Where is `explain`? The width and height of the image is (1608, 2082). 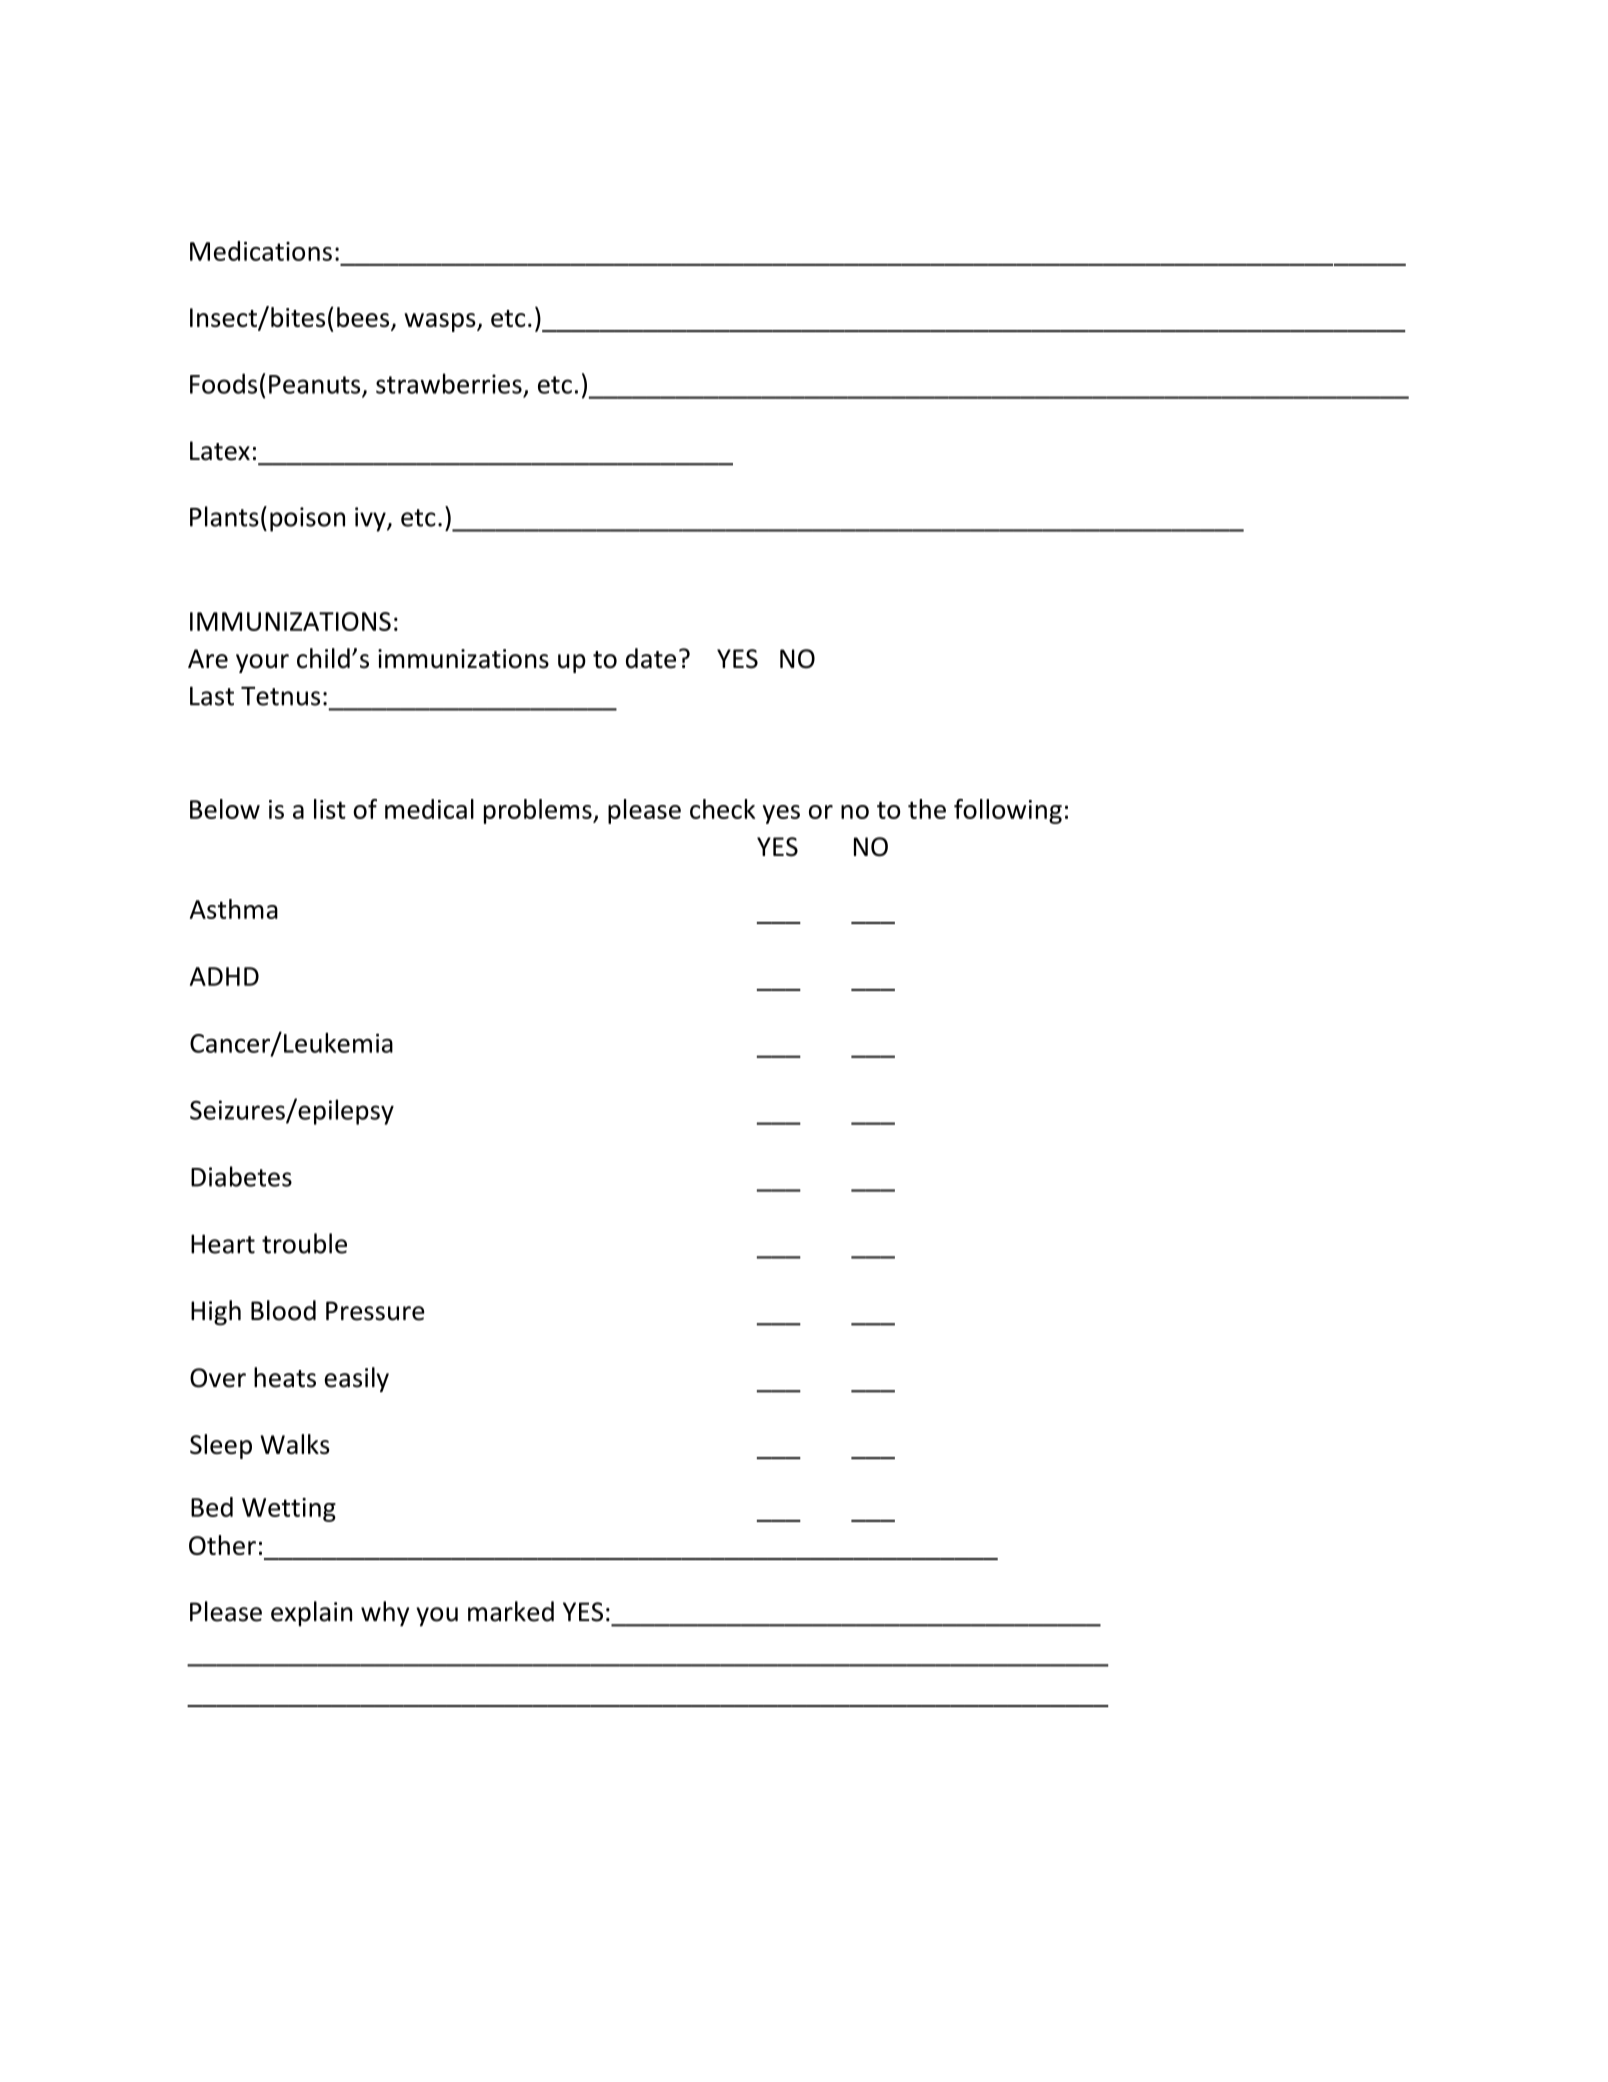
explain is located at coordinates (311, 1614).
